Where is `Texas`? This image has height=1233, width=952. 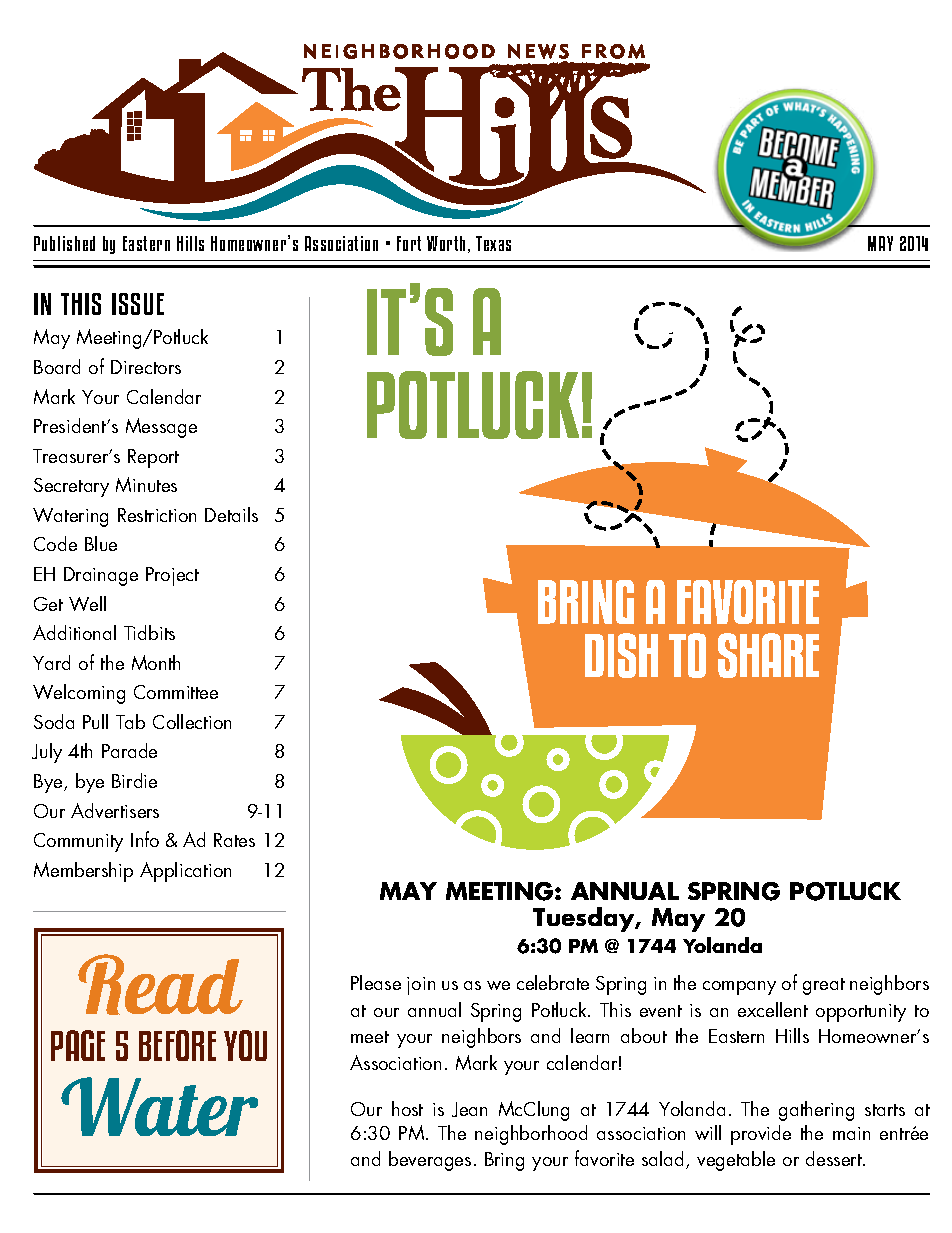 Texas is located at coordinates (493, 243).
